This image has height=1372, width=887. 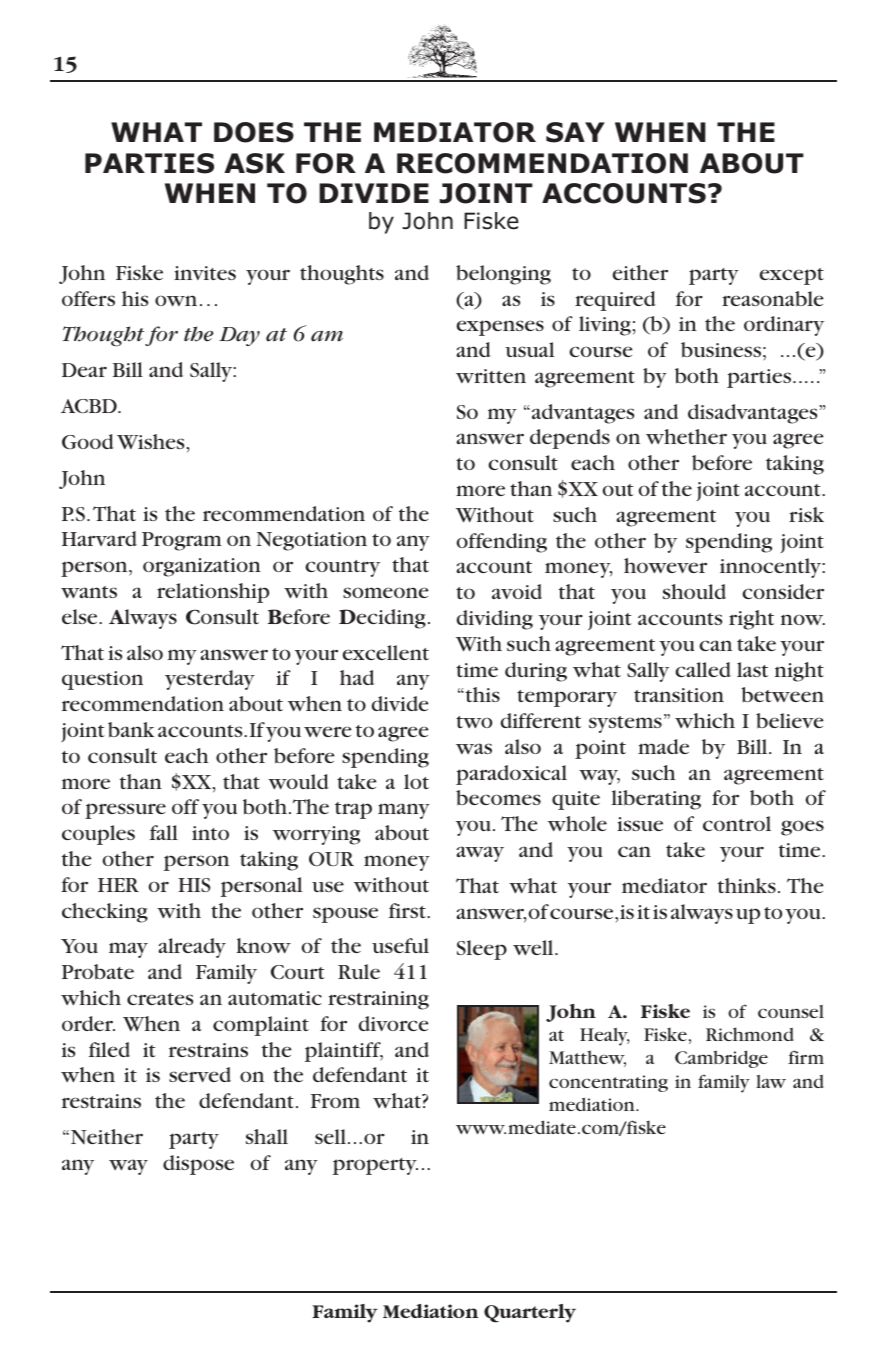 I want to click on divorce, so click(x=393, y=1023).
